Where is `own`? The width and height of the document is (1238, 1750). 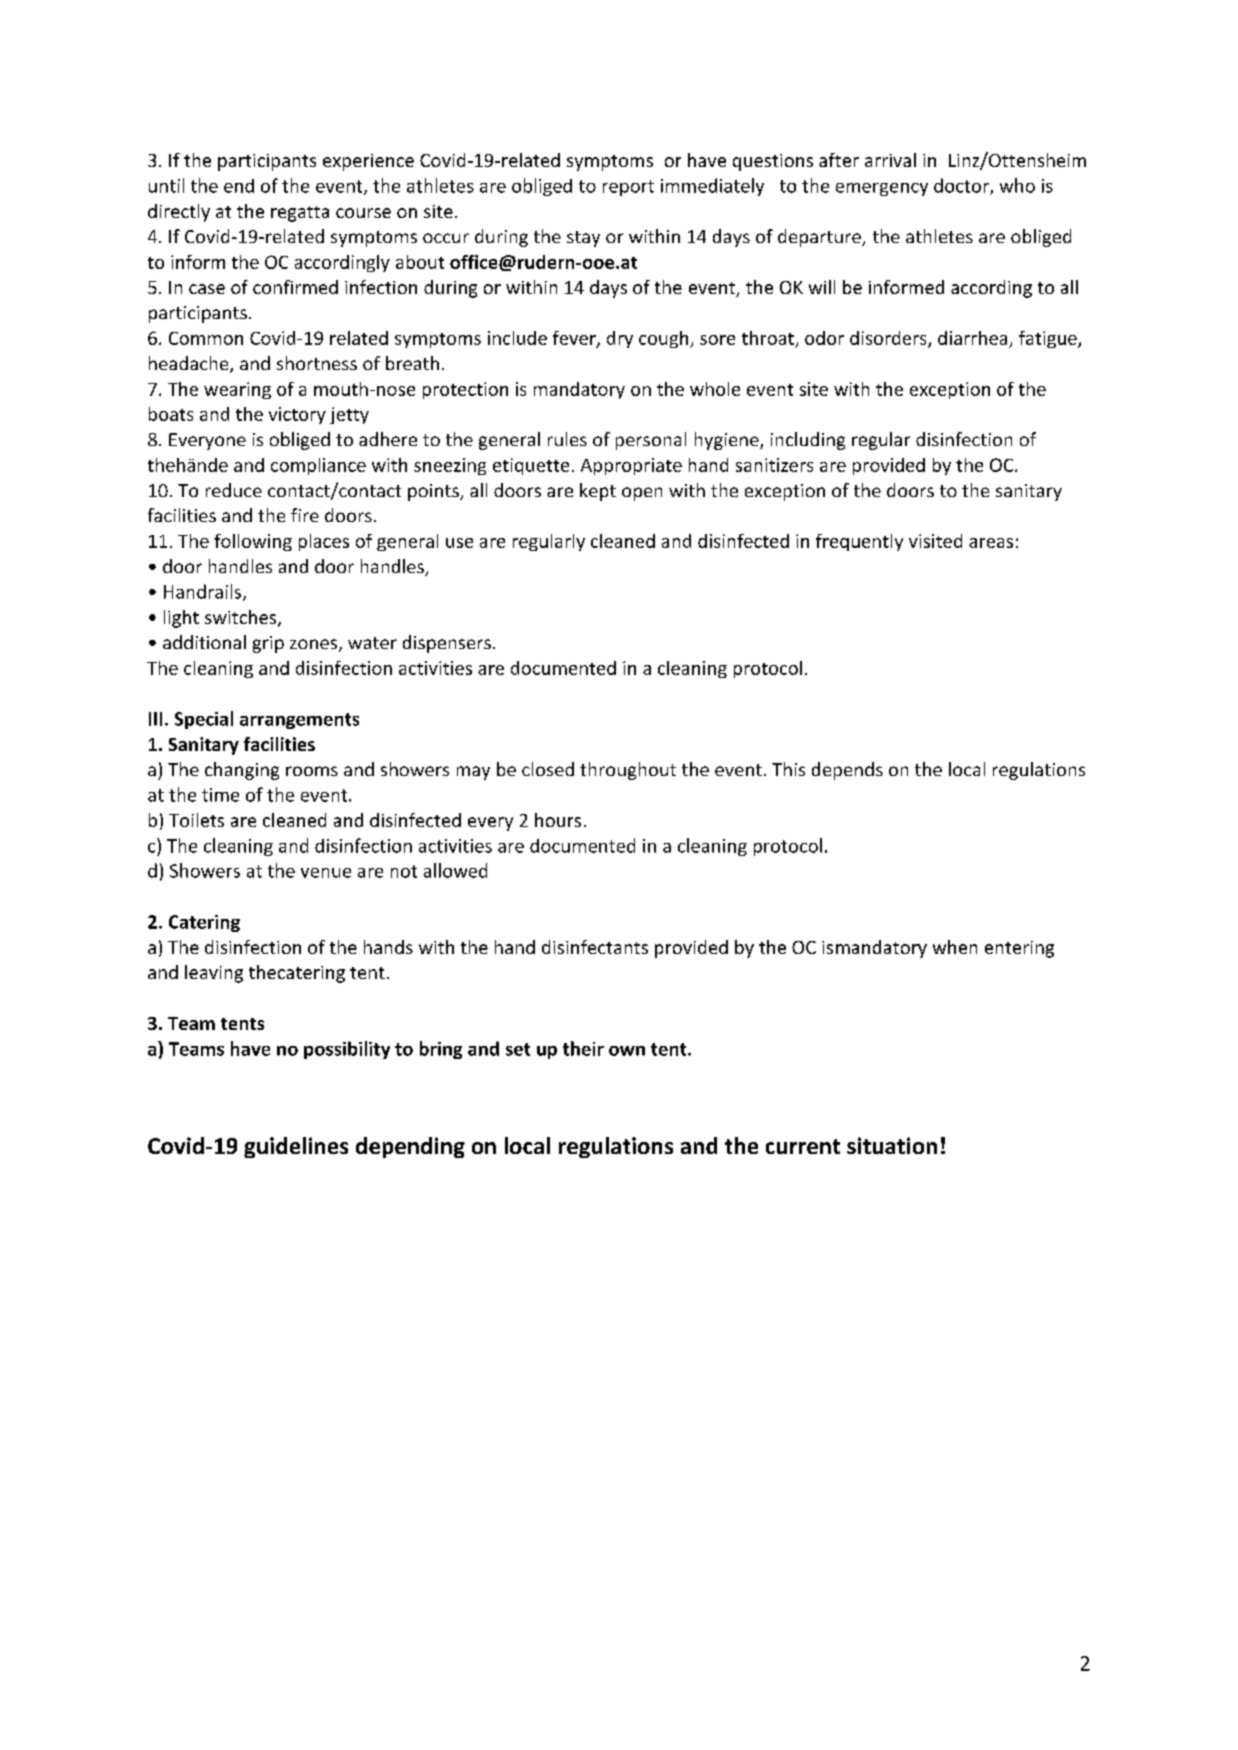
own is located at coordinates (627, 1051).
